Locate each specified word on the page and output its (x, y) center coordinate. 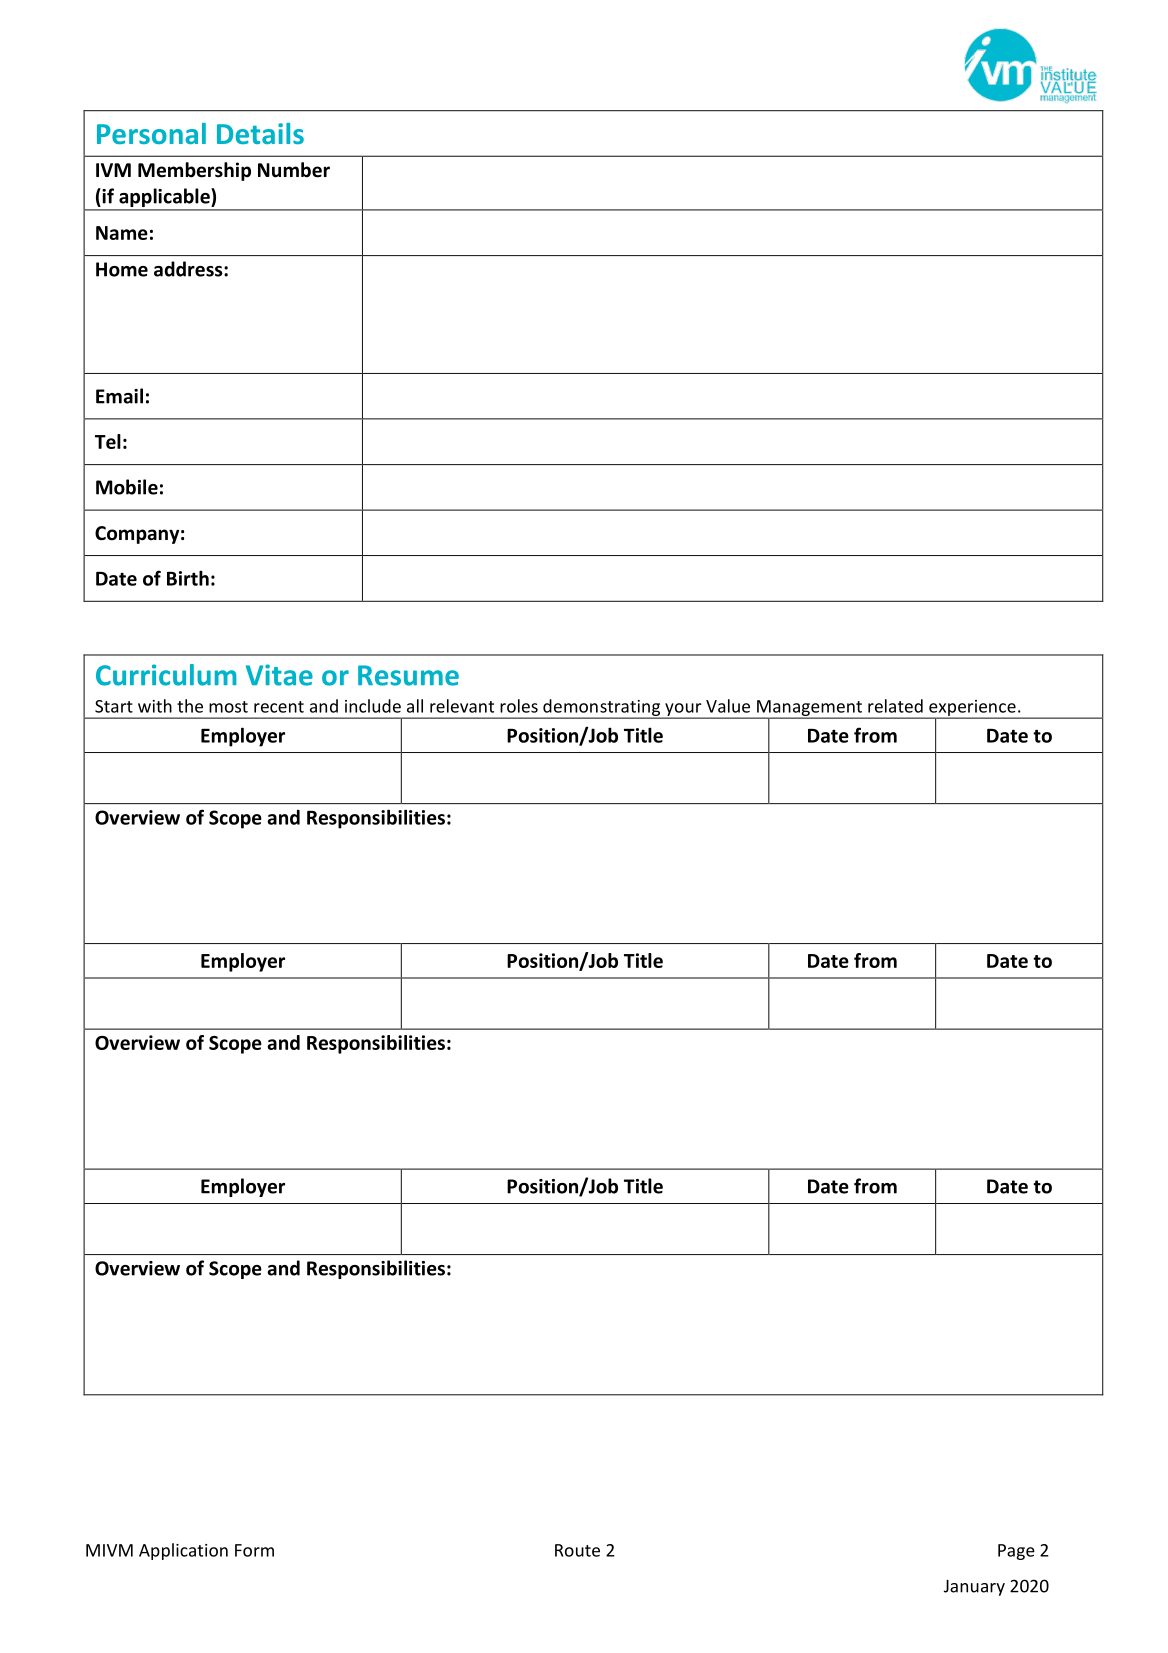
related (895, 706)
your (683, 710)
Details (260, 133)
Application (183, 1551)
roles (519, 706)
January (974, 1588)
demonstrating (602, 708)
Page (1016, 1552)
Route (577, 1550)
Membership (194, 171)
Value (728, 706)
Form (254, 1550)
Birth (188, 578)
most (228, 707)
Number (294, 170)
